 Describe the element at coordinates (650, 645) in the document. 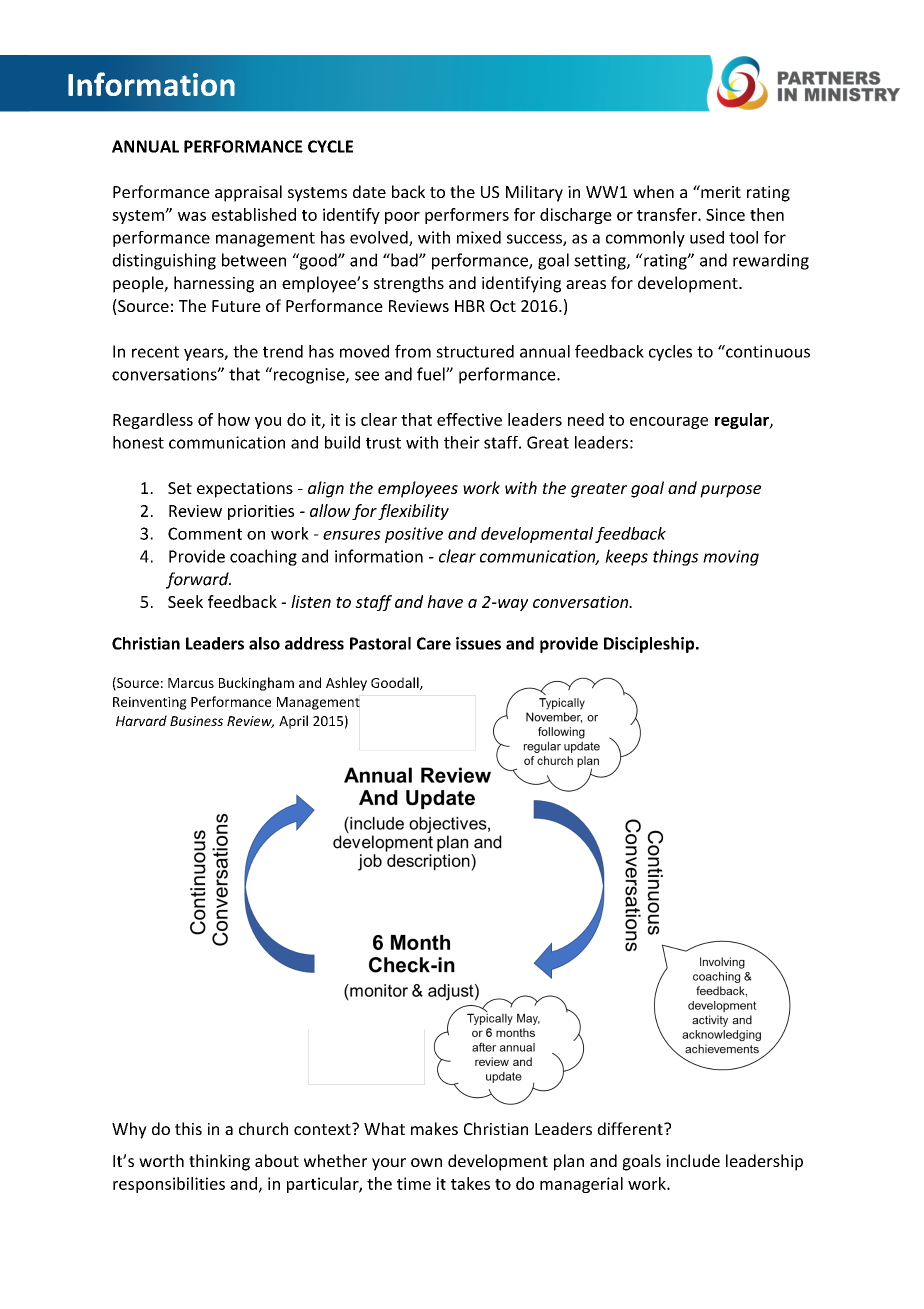

I see `Discipleship` at that location.
